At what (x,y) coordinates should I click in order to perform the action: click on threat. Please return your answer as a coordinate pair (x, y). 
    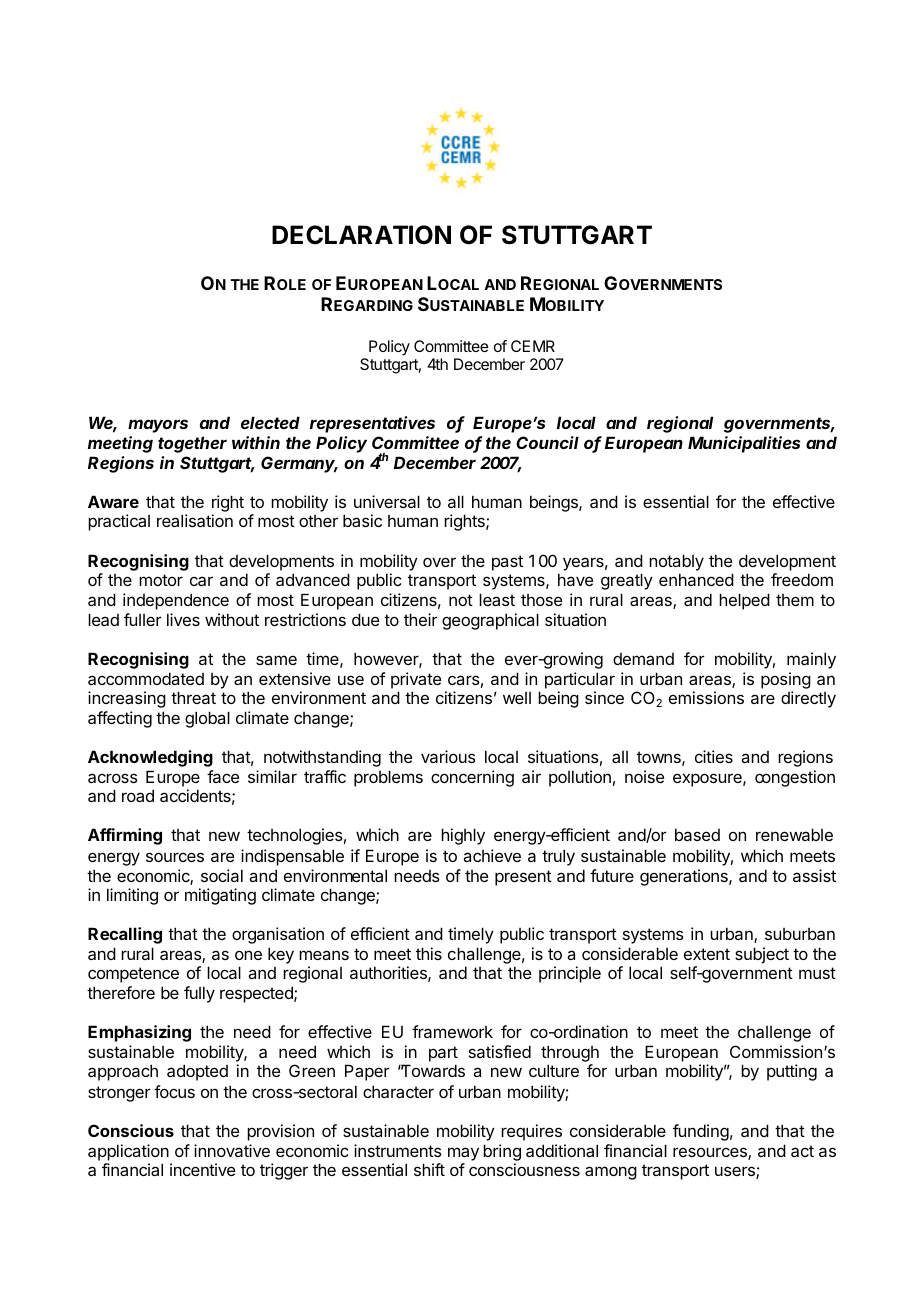
    Looking at the image, I should click on (193, 697).
